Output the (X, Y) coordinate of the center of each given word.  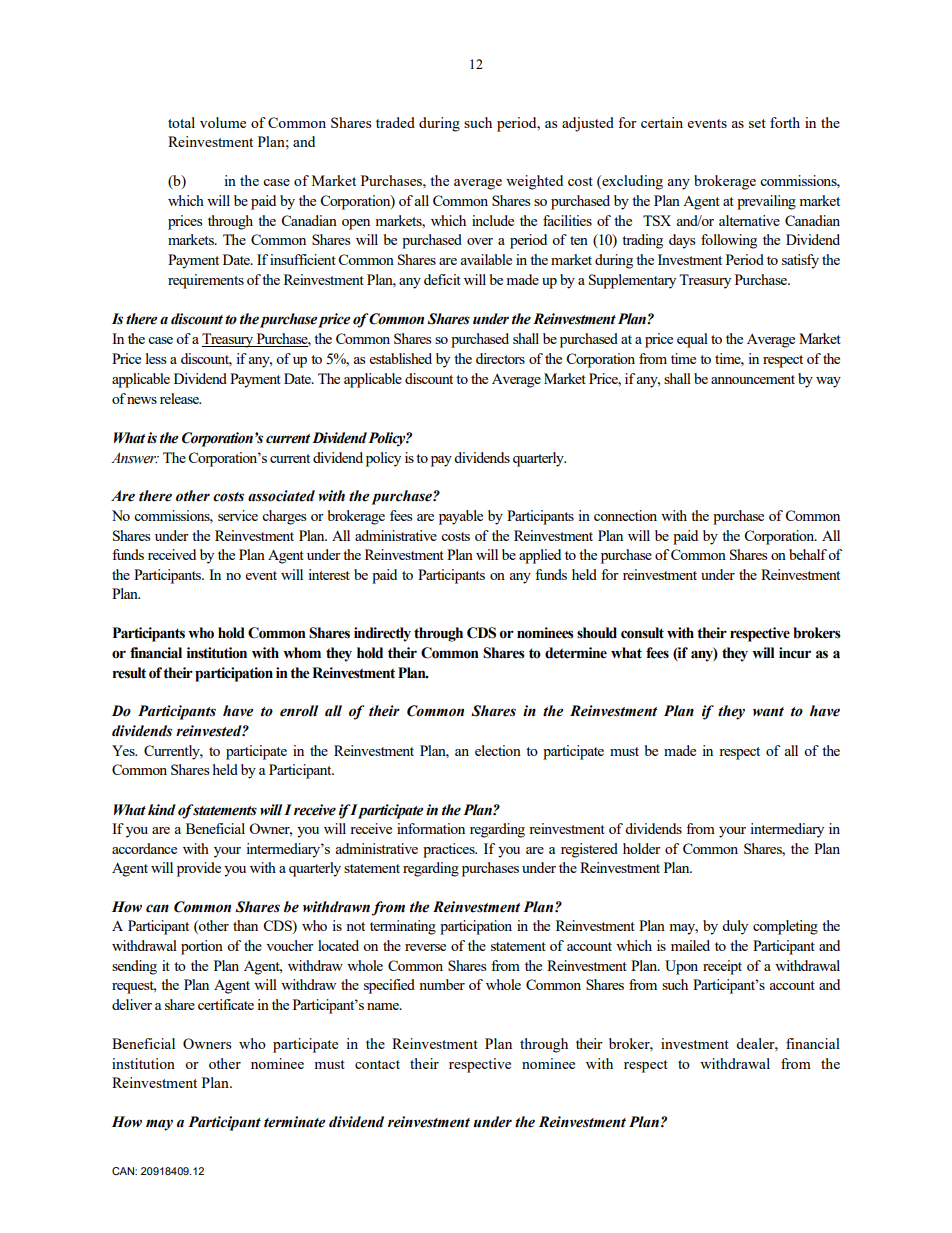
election (498, 750)
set (757, 123)
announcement (753, 379)
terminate (294, 1122)
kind (162, 810)
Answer (134, 458)
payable (461, 517)
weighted (534, 182)
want (768, 712)
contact (377, 1064)
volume (223, 122)
